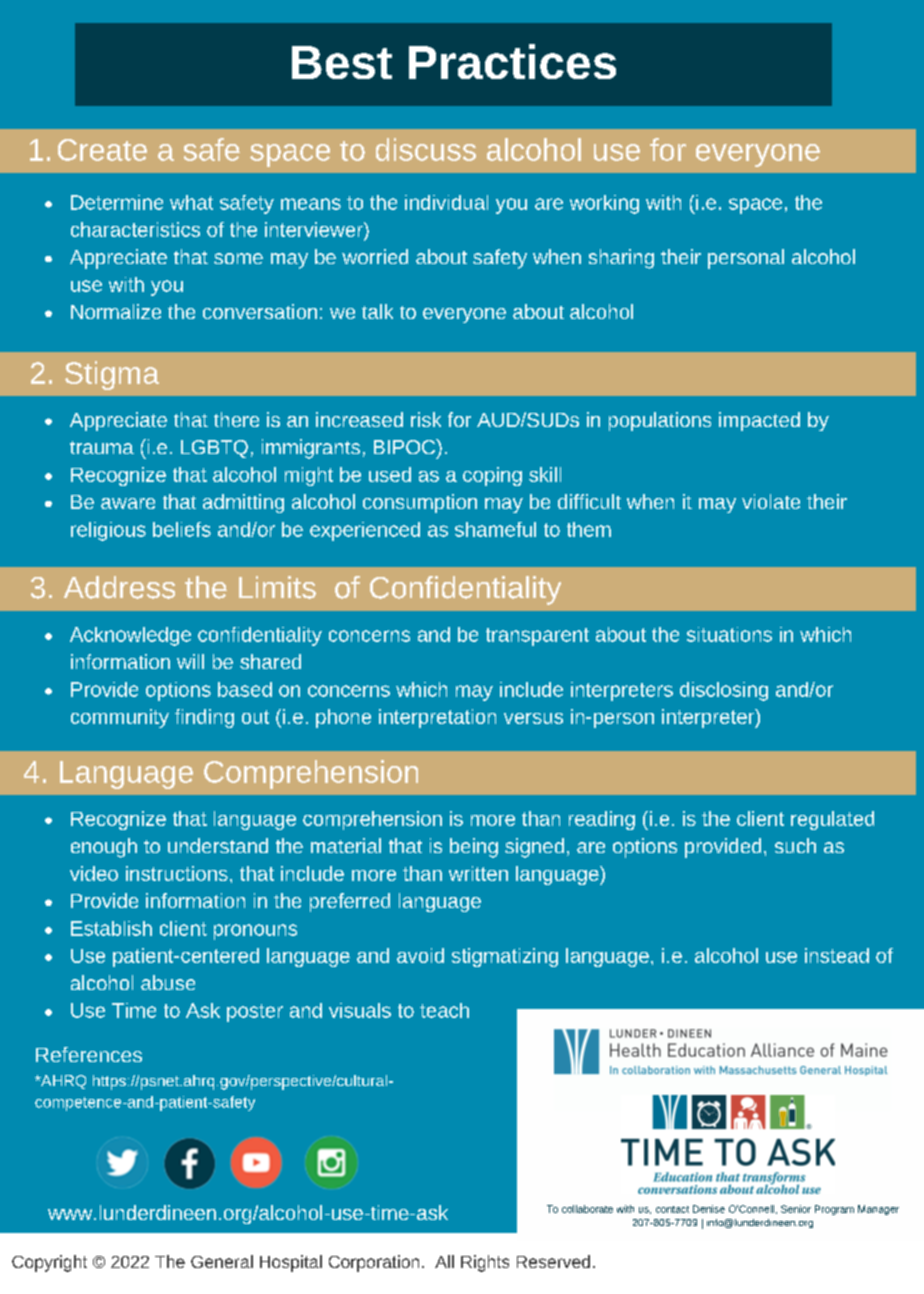  Describe the element at coordinates (796, 1209) in the page. I see `Senior` at that location.
